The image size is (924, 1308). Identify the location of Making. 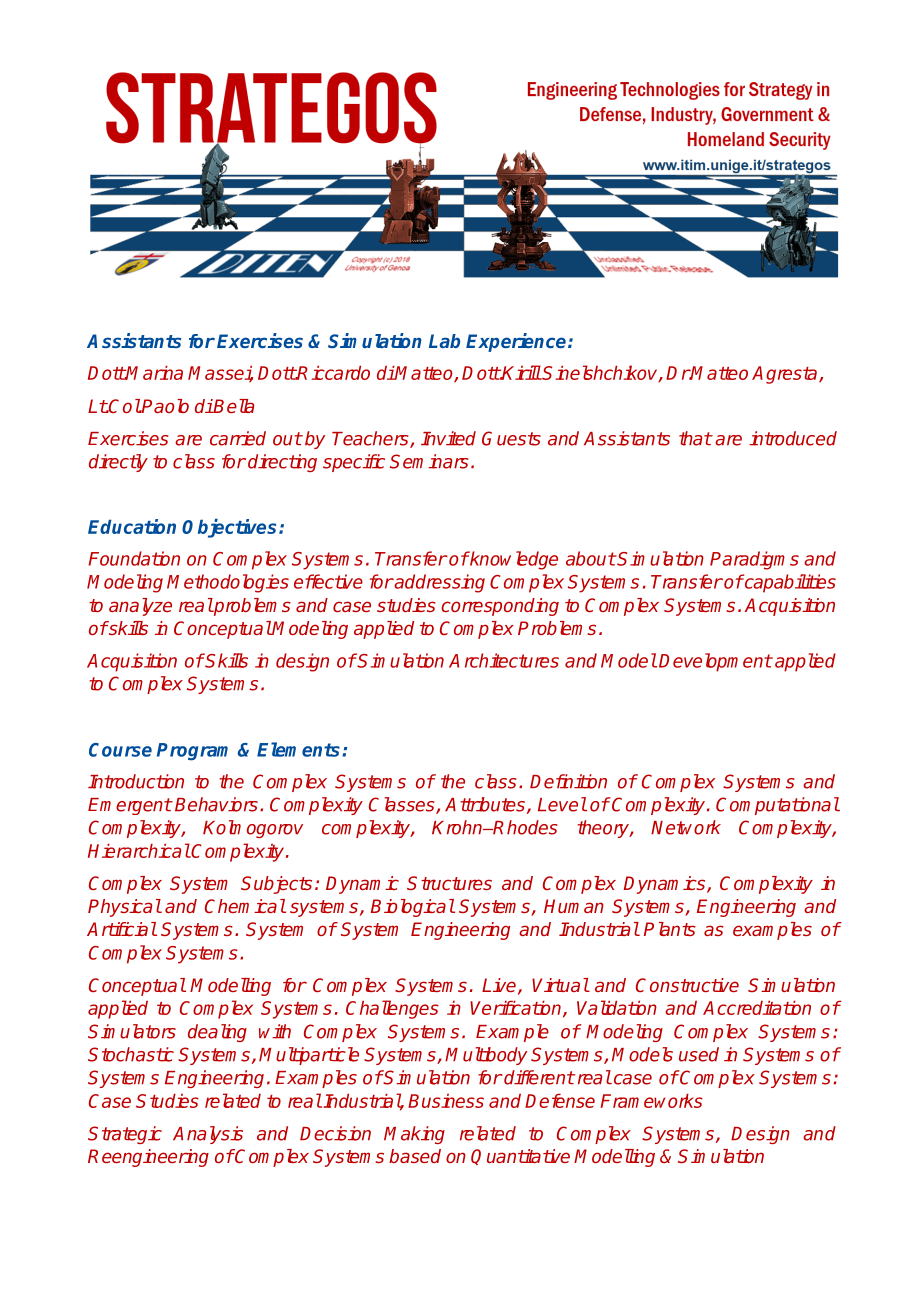
(414, 1135).
